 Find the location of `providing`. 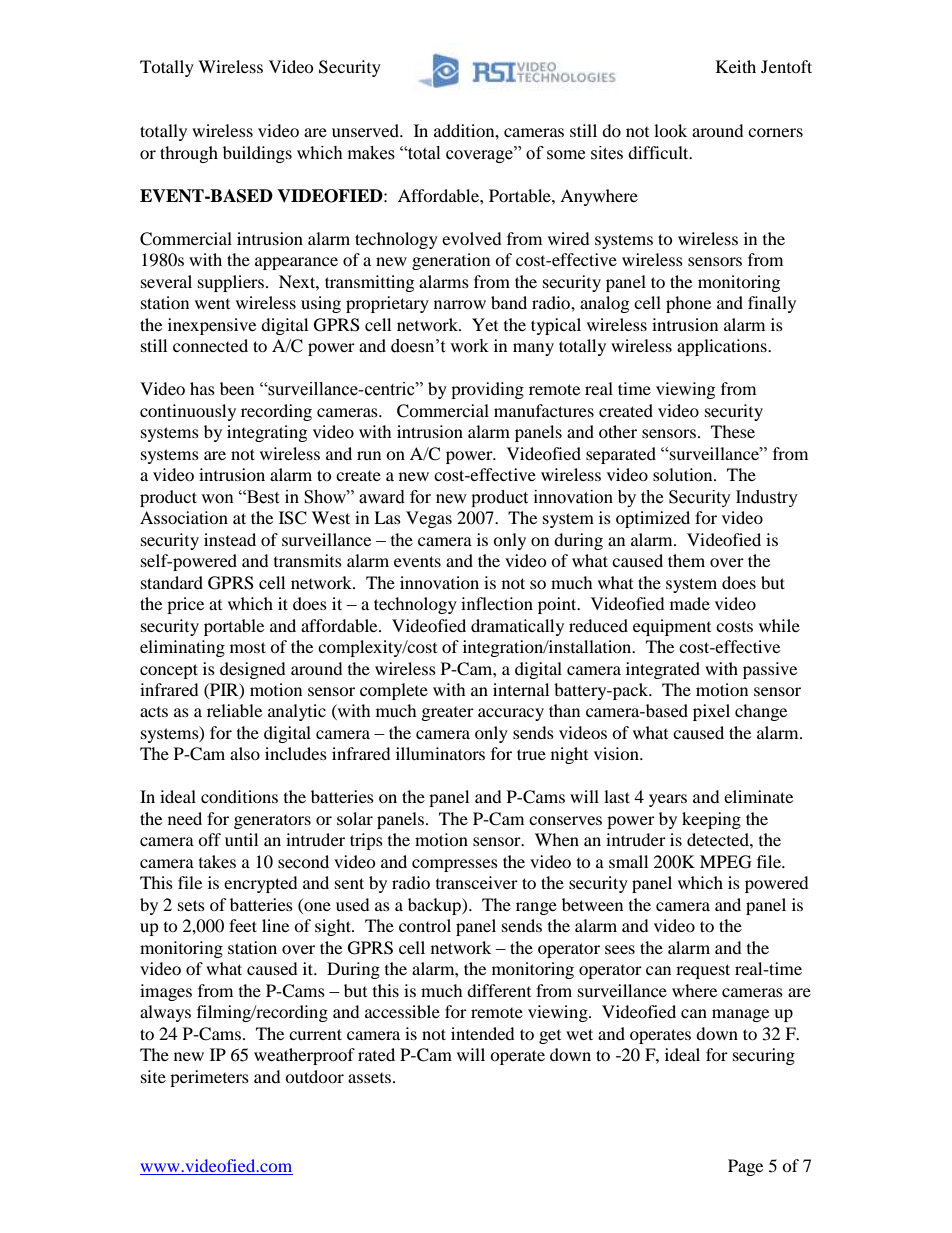

providing is located at coordinates (487, 390).
